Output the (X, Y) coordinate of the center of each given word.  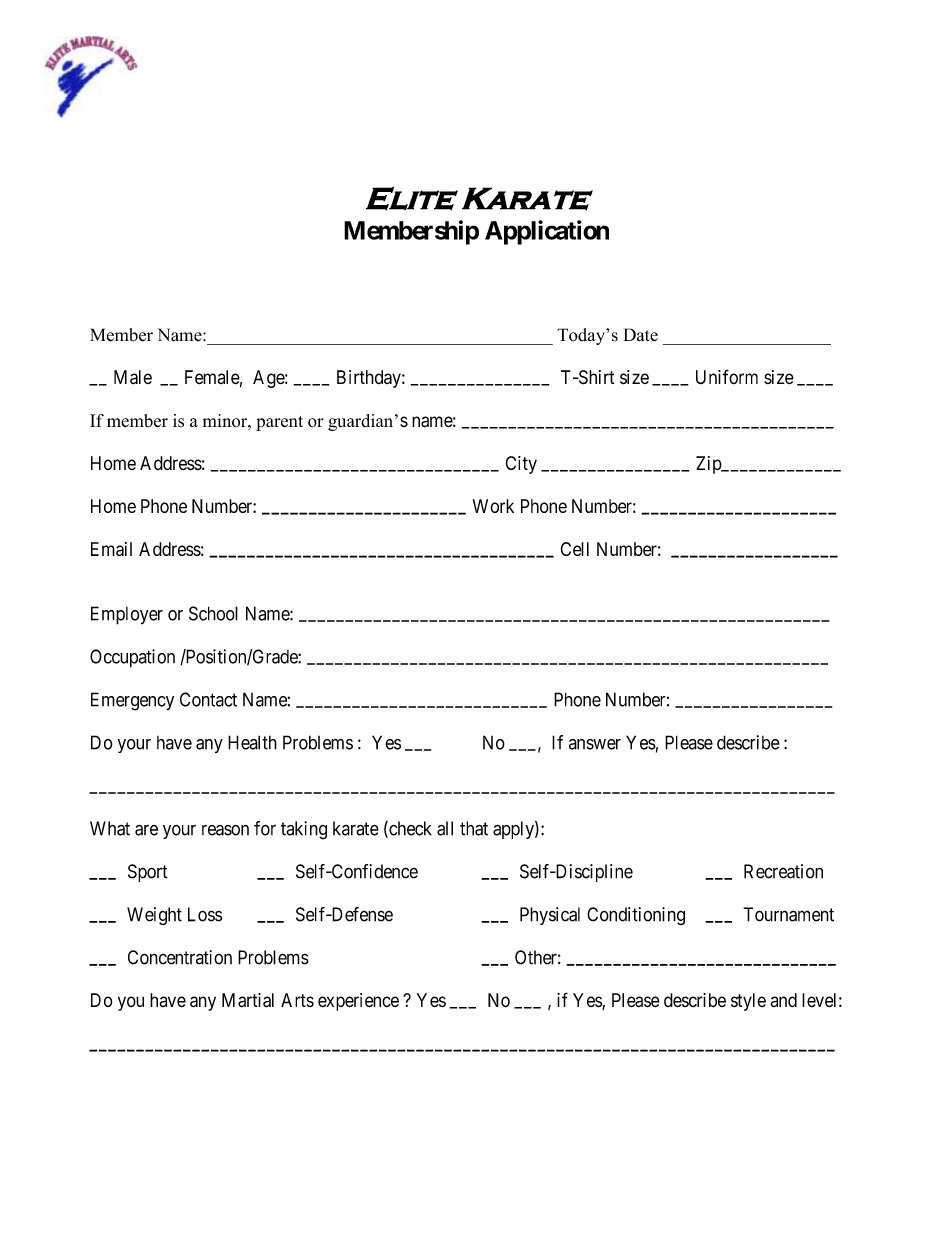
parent (279, 423)
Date (641, 335)
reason (225, 830)
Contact (208, 699)
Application (547, 232)
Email (111, 549)
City (521, 465)
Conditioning (636, 916)
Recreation (783, 871)
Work (493, 506)
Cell (575, 549)
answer (595, 744)
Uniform (727, 377)
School (213, 613)
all (445, 828)
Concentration (180, 957)
